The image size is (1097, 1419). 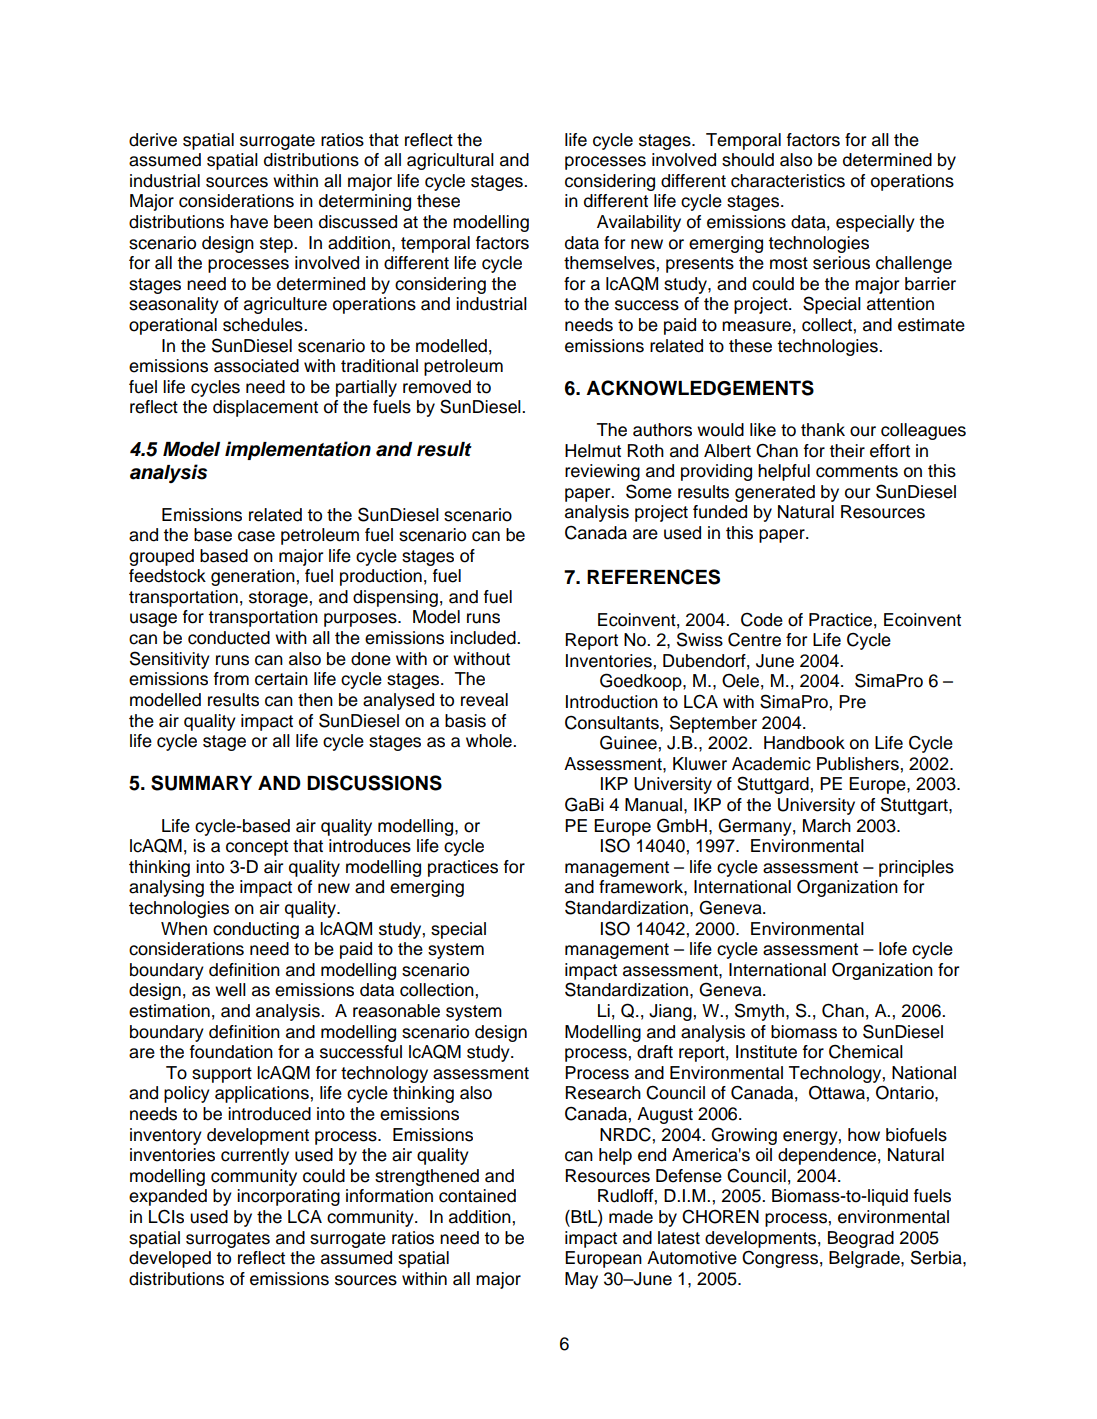 I want to click on Handbook, so click(x=804, y=743).
